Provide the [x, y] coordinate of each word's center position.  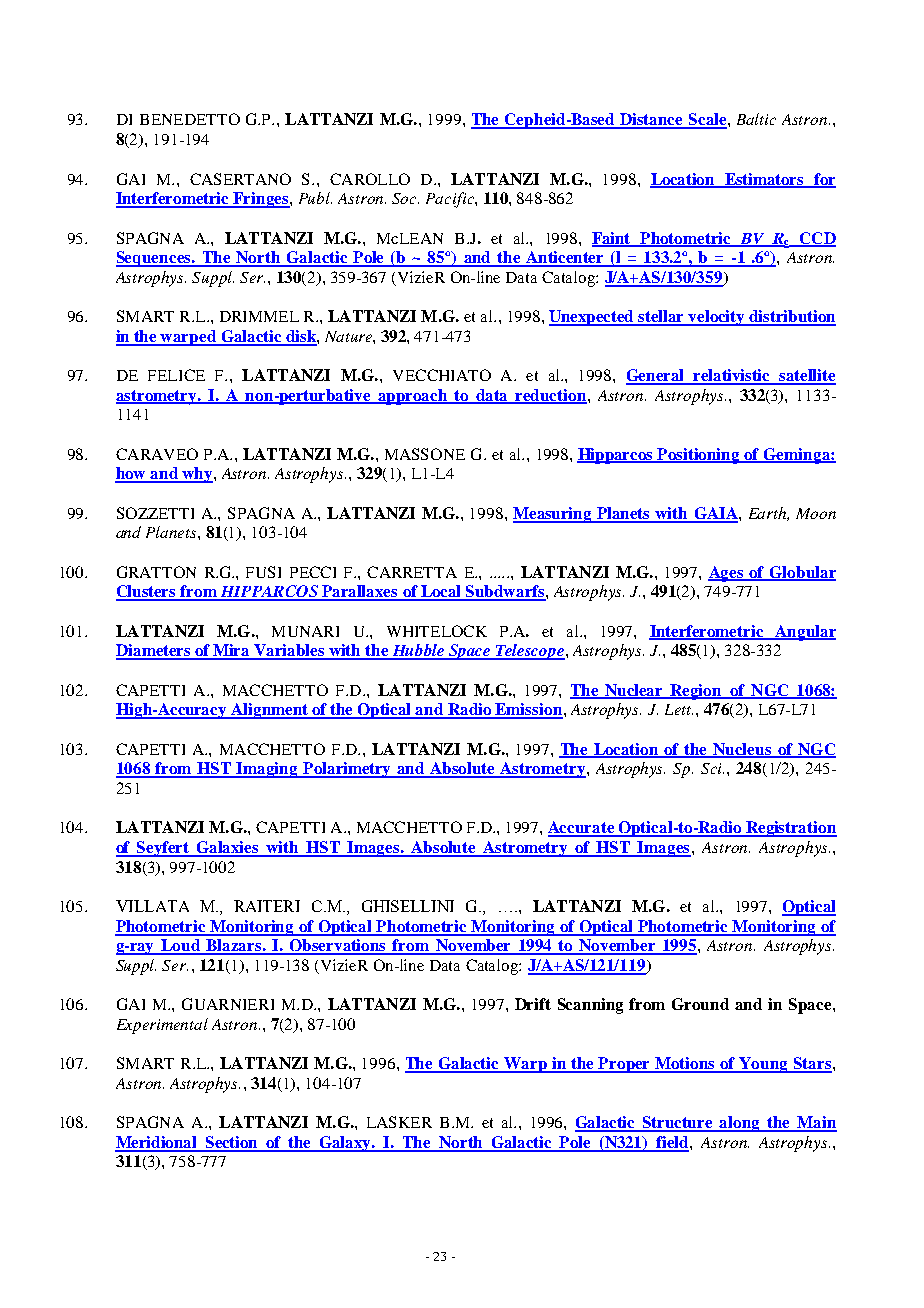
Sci [712, 768]
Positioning [699, 456]
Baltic [756, 119]
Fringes [261, 200]
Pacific [451, 200]
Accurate [582, 828]
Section [232, 1143]
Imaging [267, 770]
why [197, 475]
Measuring [553, 515]
